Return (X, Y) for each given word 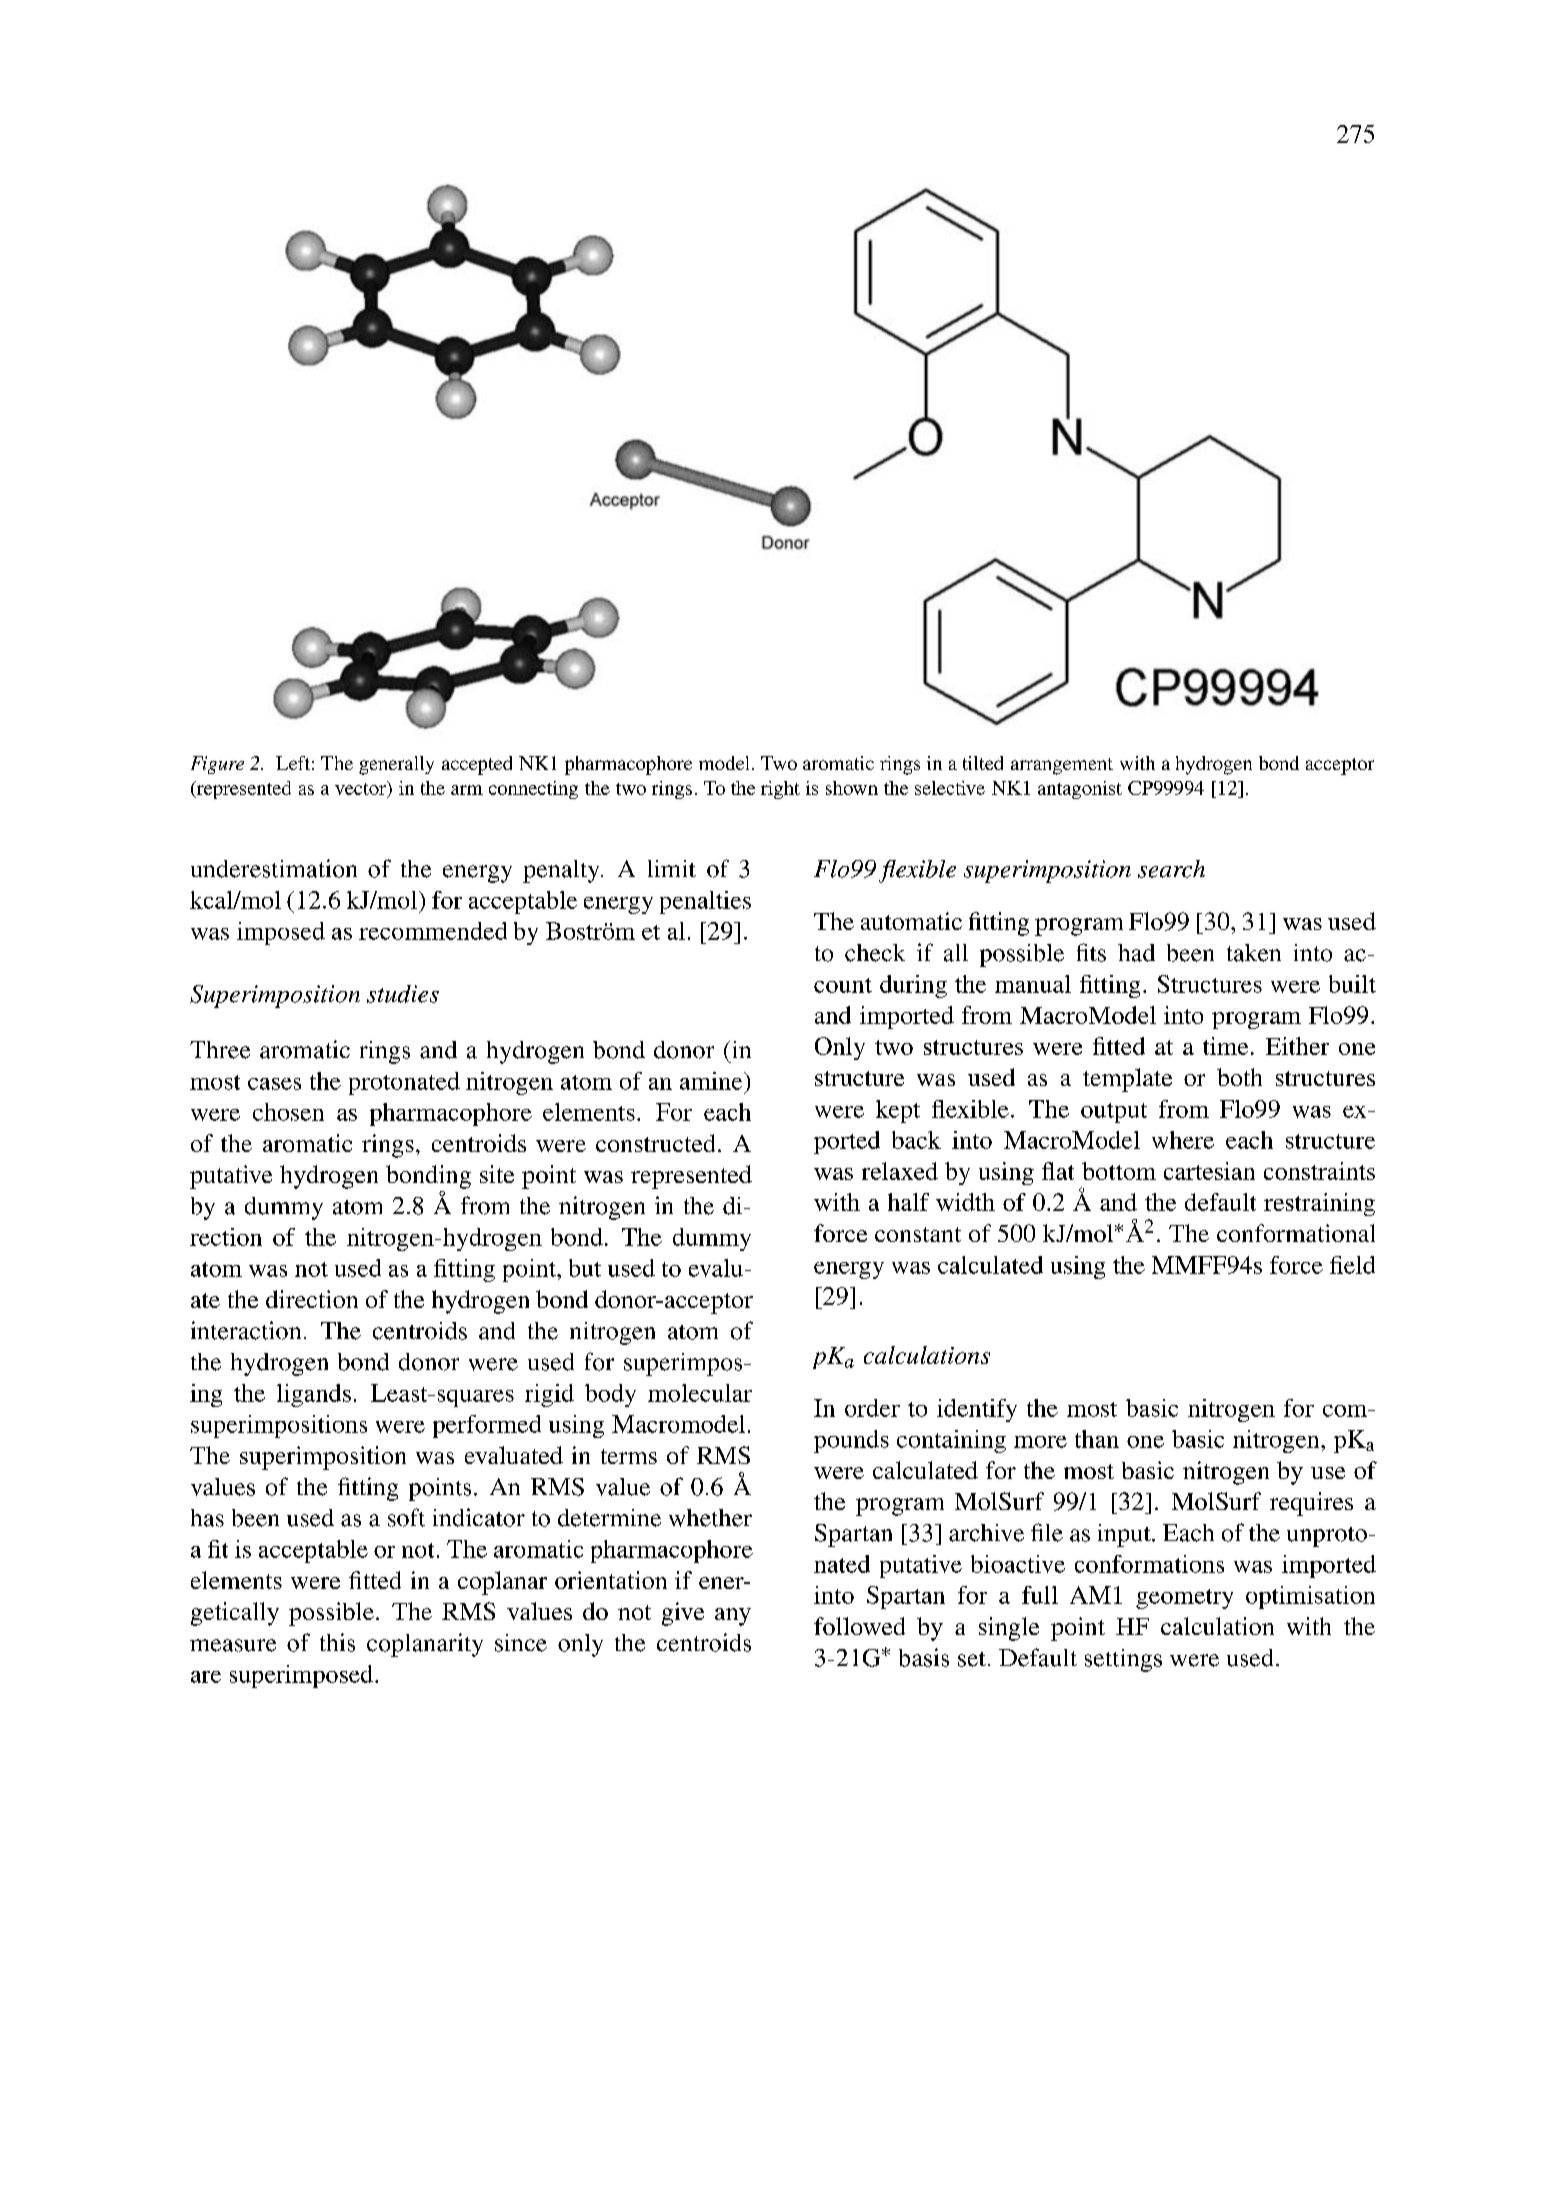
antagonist (1080, 790)
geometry (1184, 1599)
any (733, 1617)
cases (274, 1084)
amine (712, 1081)
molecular (700, 1393)
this (337, 1642)
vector (361, 789)
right (780, 790)
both (1239, 1077)
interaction (246, 1330)
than (1097, 1439)
